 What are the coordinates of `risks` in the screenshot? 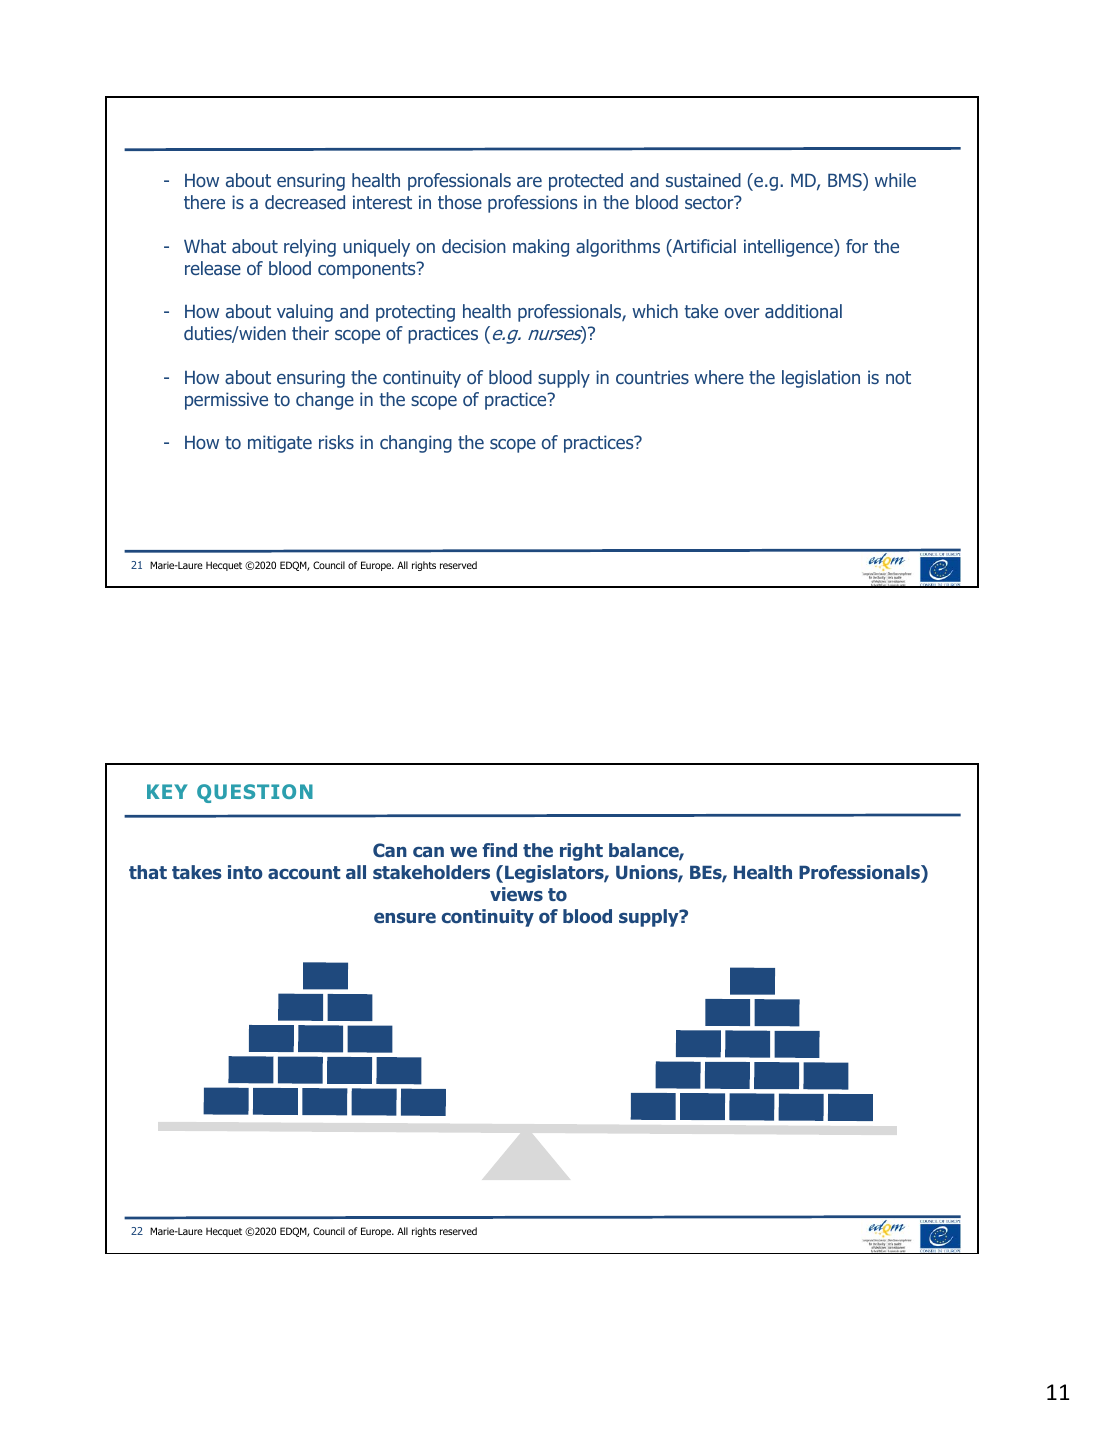 It's located at (336, 442).
